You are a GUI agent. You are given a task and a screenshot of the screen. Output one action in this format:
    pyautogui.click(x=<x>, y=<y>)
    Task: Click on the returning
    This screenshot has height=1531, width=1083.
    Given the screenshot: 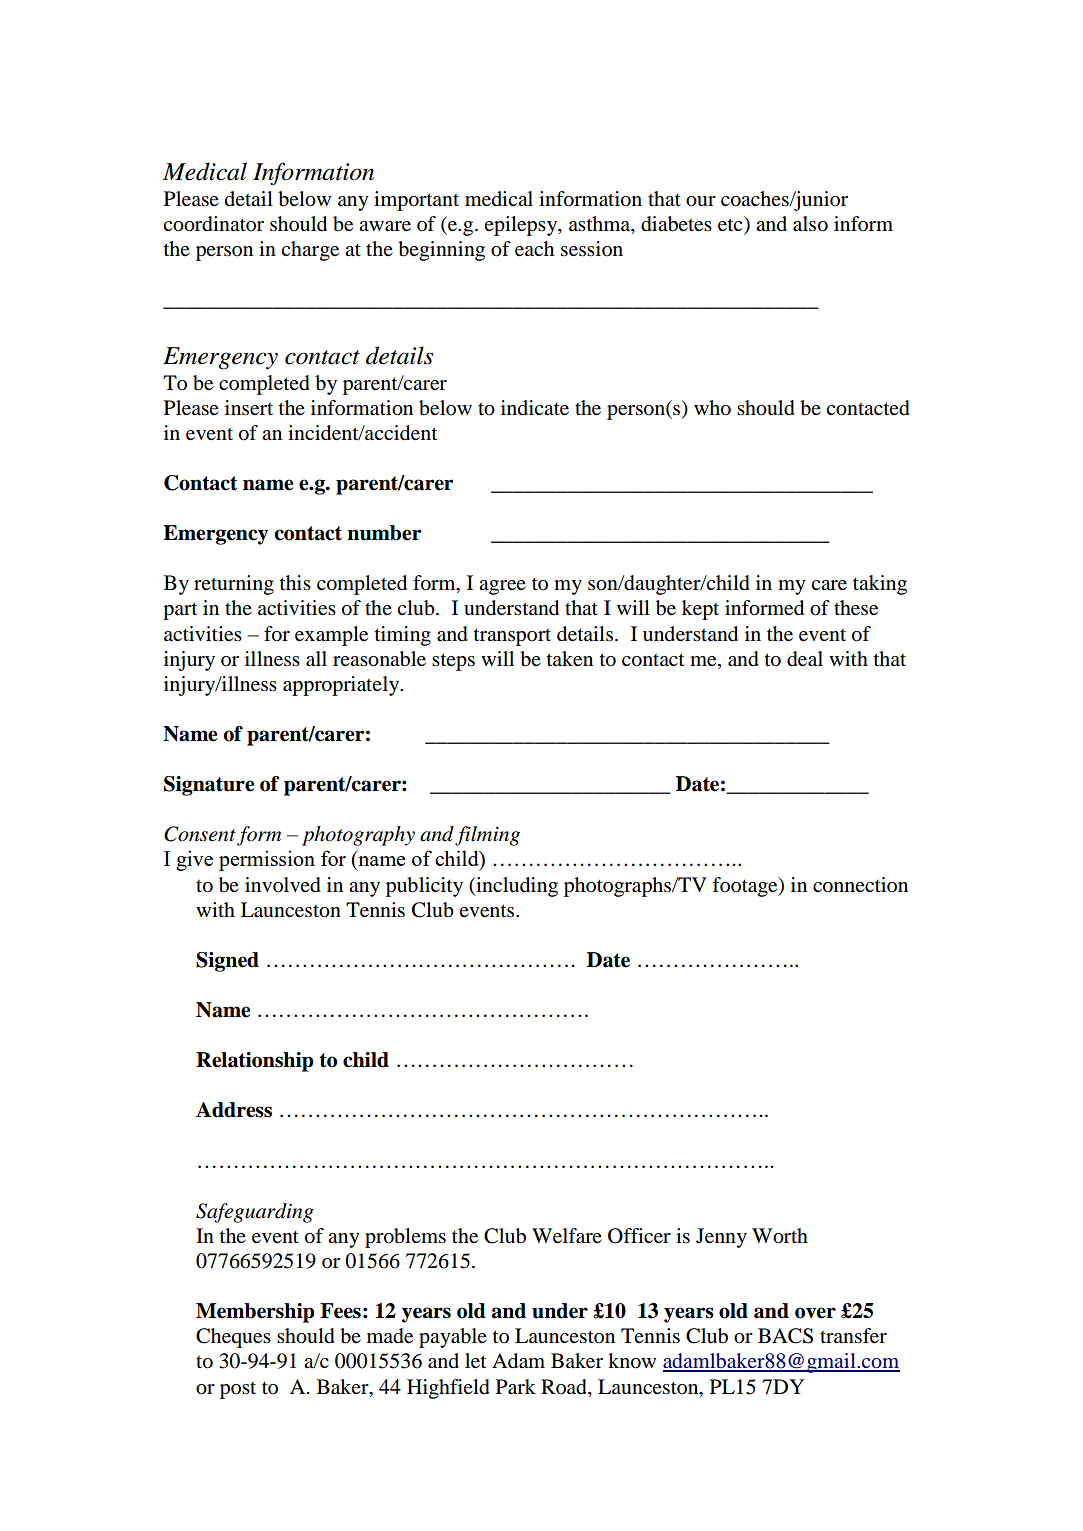 What is the action you would take?
    pyautogui.click(x=234, y=585)
